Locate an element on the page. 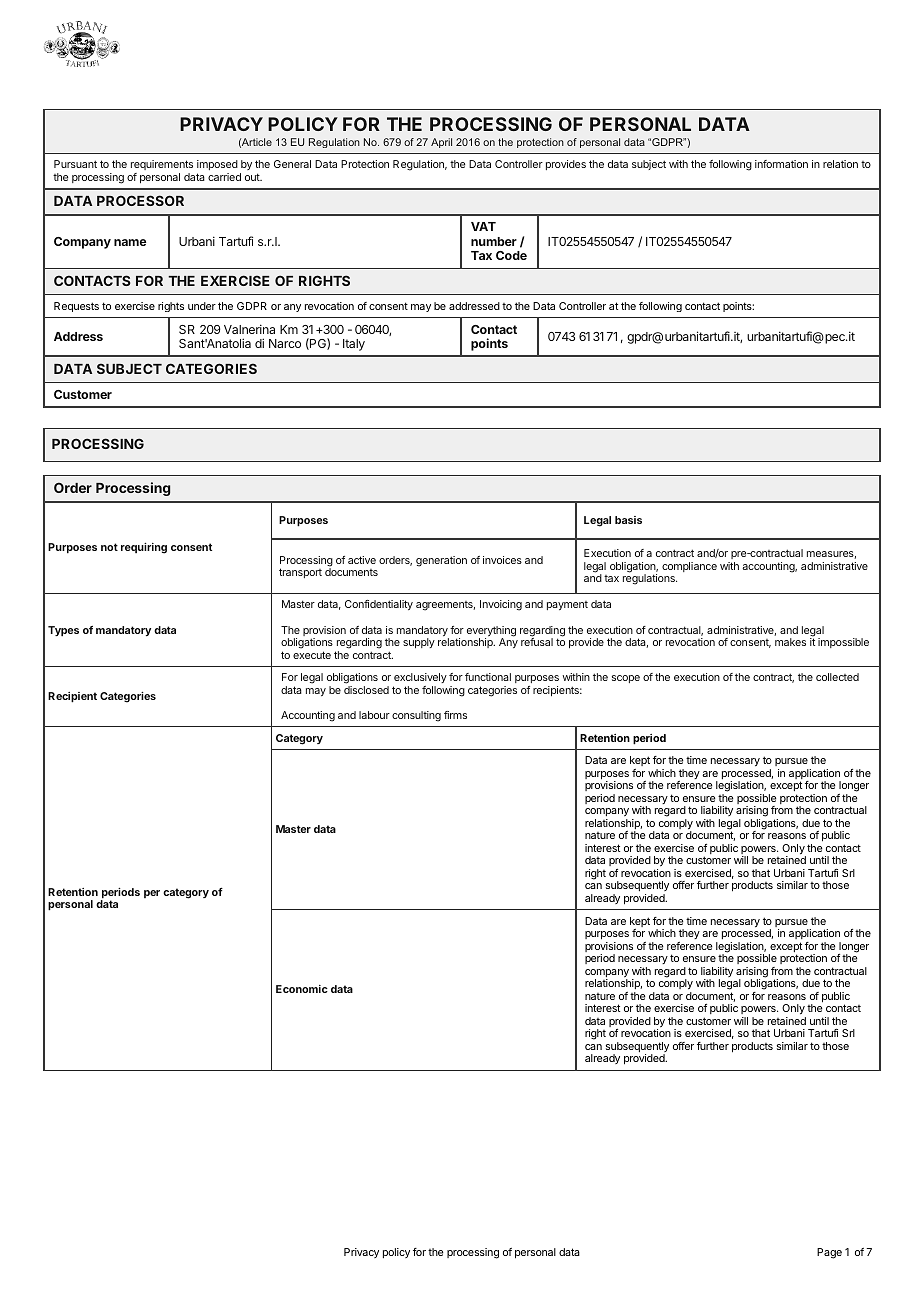 Image resolution: width=924 pixels, height=1308 pixels. requiring is located at coordinates (144, 548).
